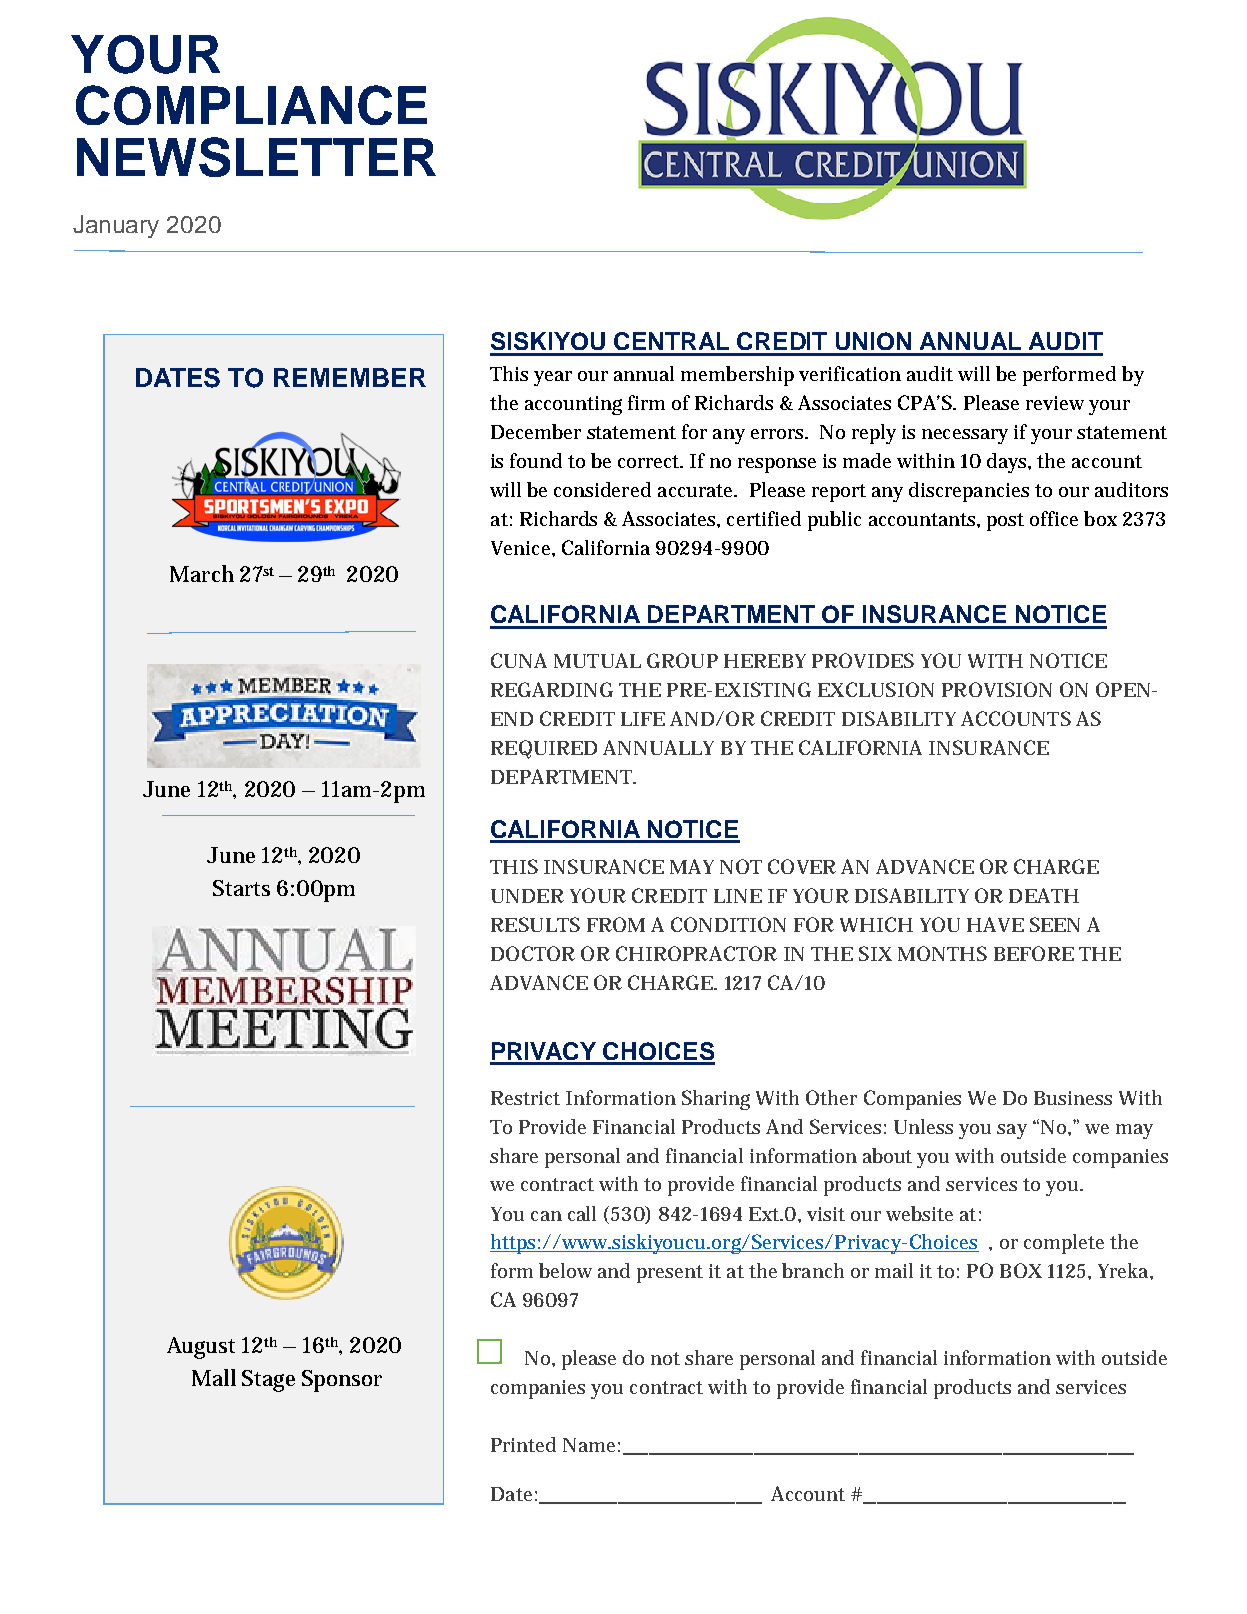 Image resolution: width=1247 pixels, height=1614 pixels. What do you see at coordinates (523, 1444) in the screenshot?
I see `Printed` at bounding box center [523, 1444].
